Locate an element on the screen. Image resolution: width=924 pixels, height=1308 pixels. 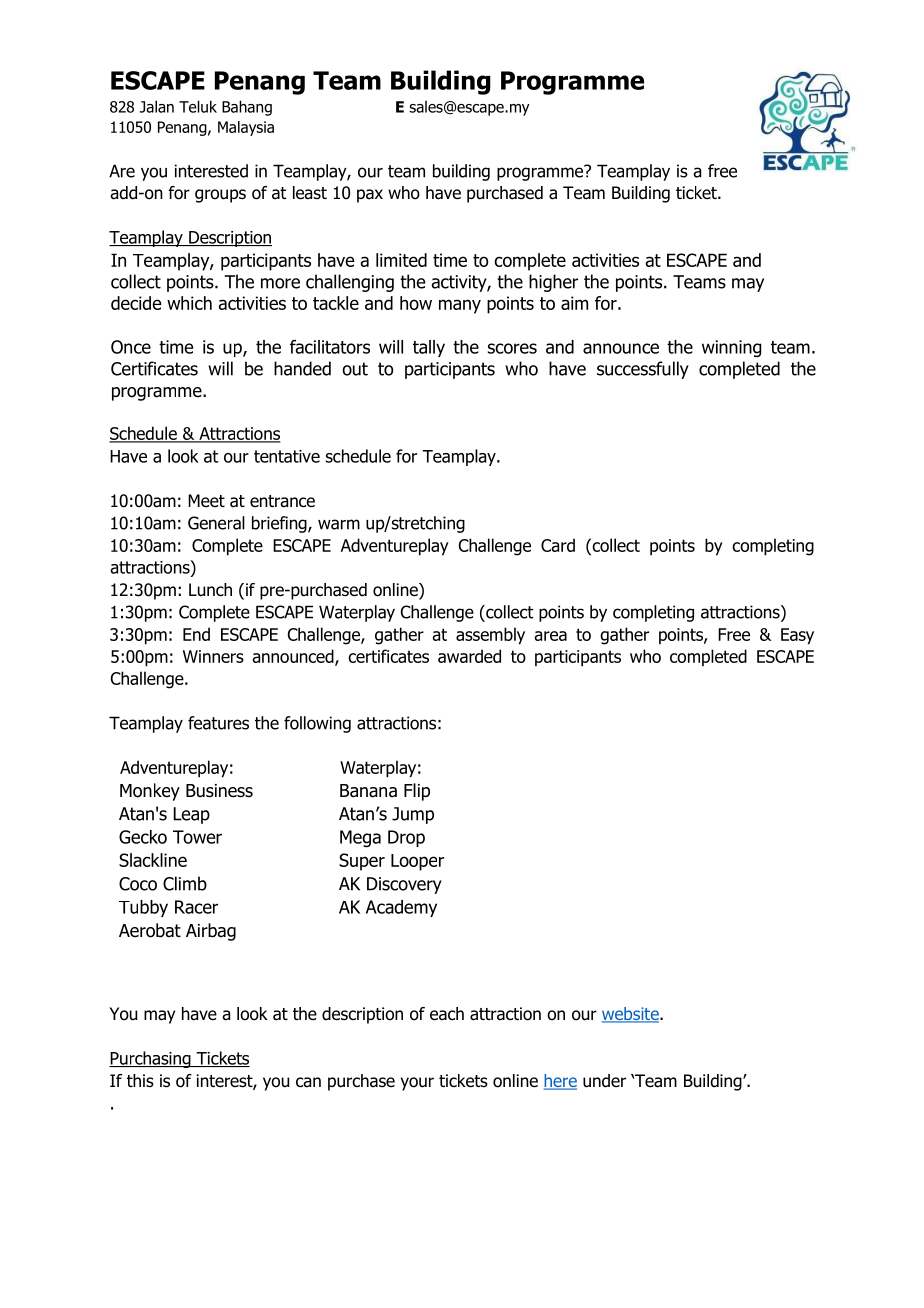
higher is located at coordinates (553, 283).
